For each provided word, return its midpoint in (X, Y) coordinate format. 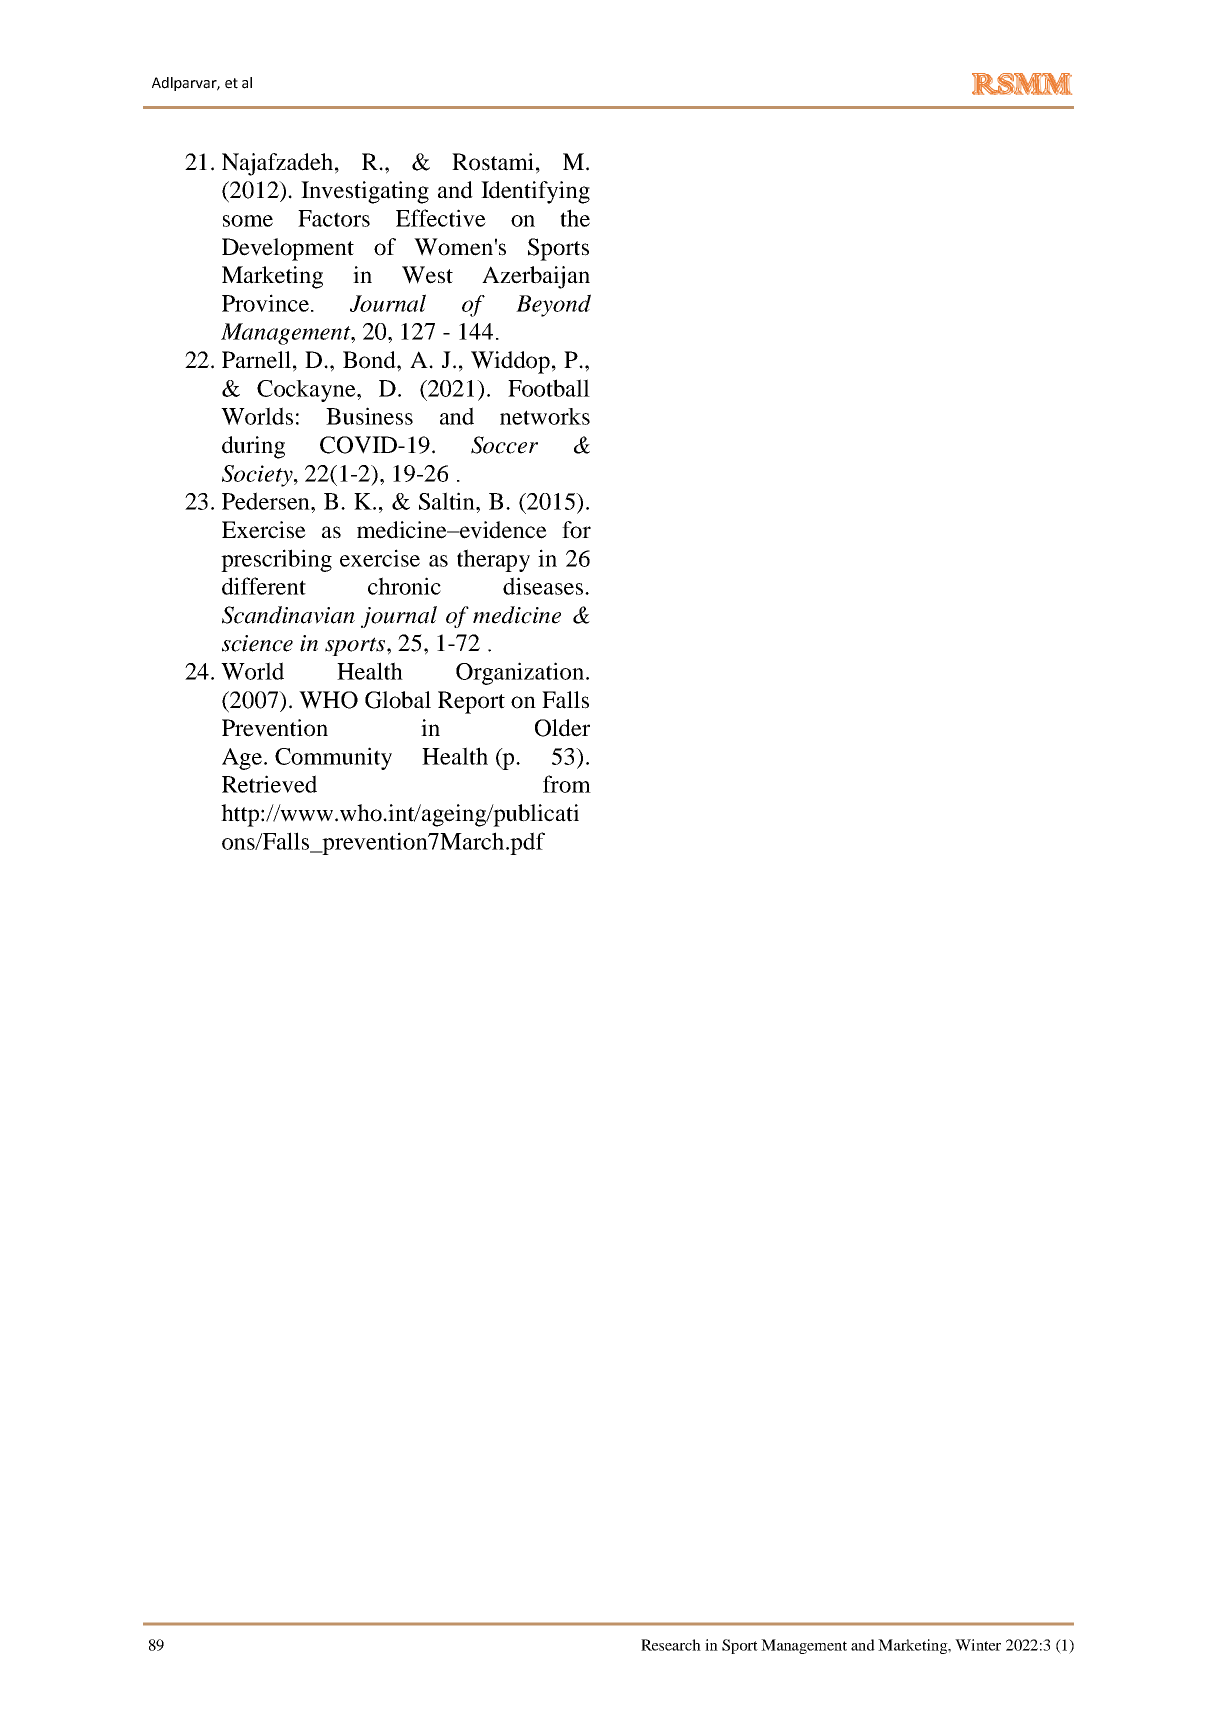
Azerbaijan (536, 277)
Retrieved (269, 784)
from (567, 784)
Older (562, 728)
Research (671, 1645)
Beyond (553, 305)
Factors (334, 218)
